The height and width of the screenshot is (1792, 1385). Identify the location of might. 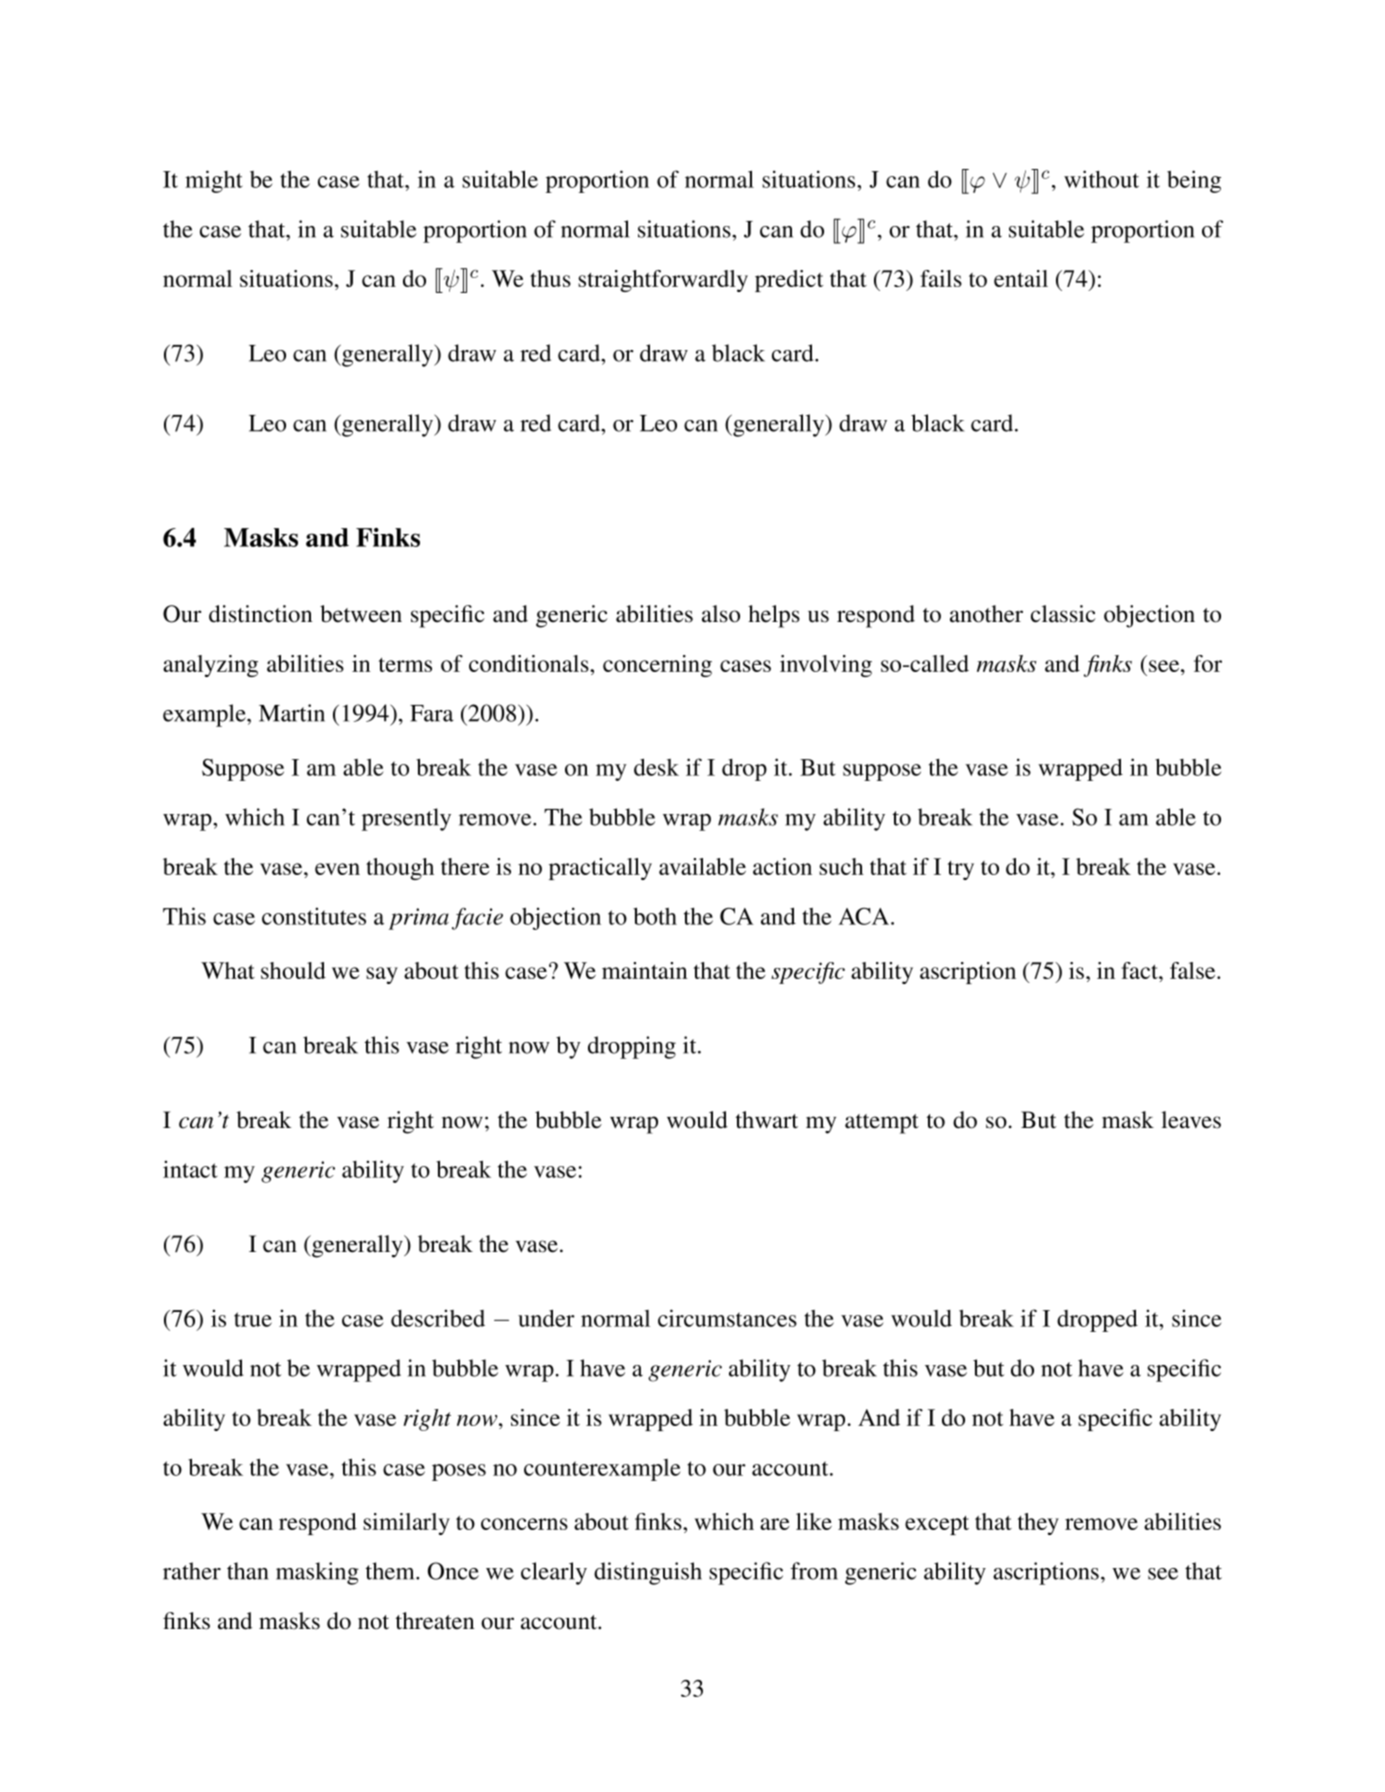
(214, 181).
